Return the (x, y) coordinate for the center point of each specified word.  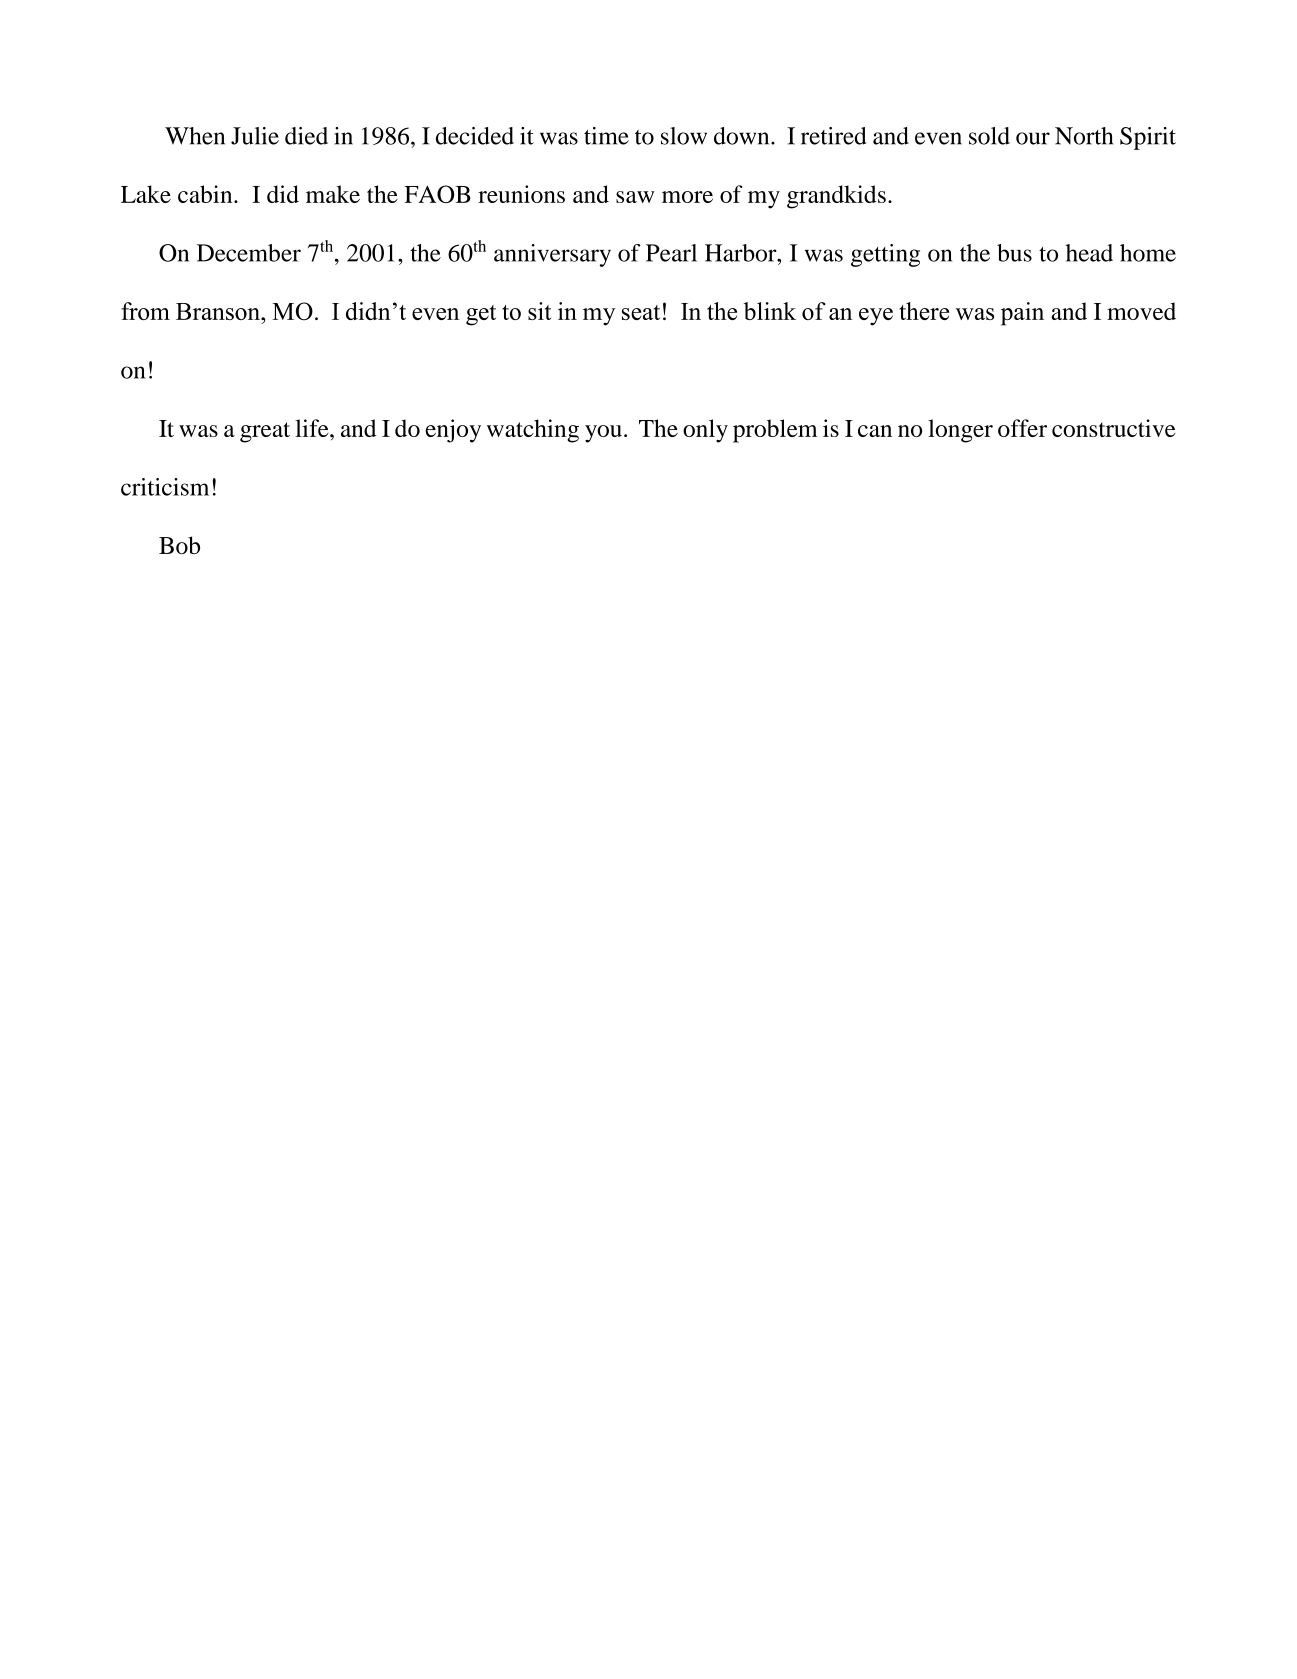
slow (684, 136)
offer (1022, 428)
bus (1014, 253)
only (705, 431)
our (1033, 138)
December (249, 253)
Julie (255, 136)
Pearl (671, 253)
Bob (179, 545)
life (313, 428)
